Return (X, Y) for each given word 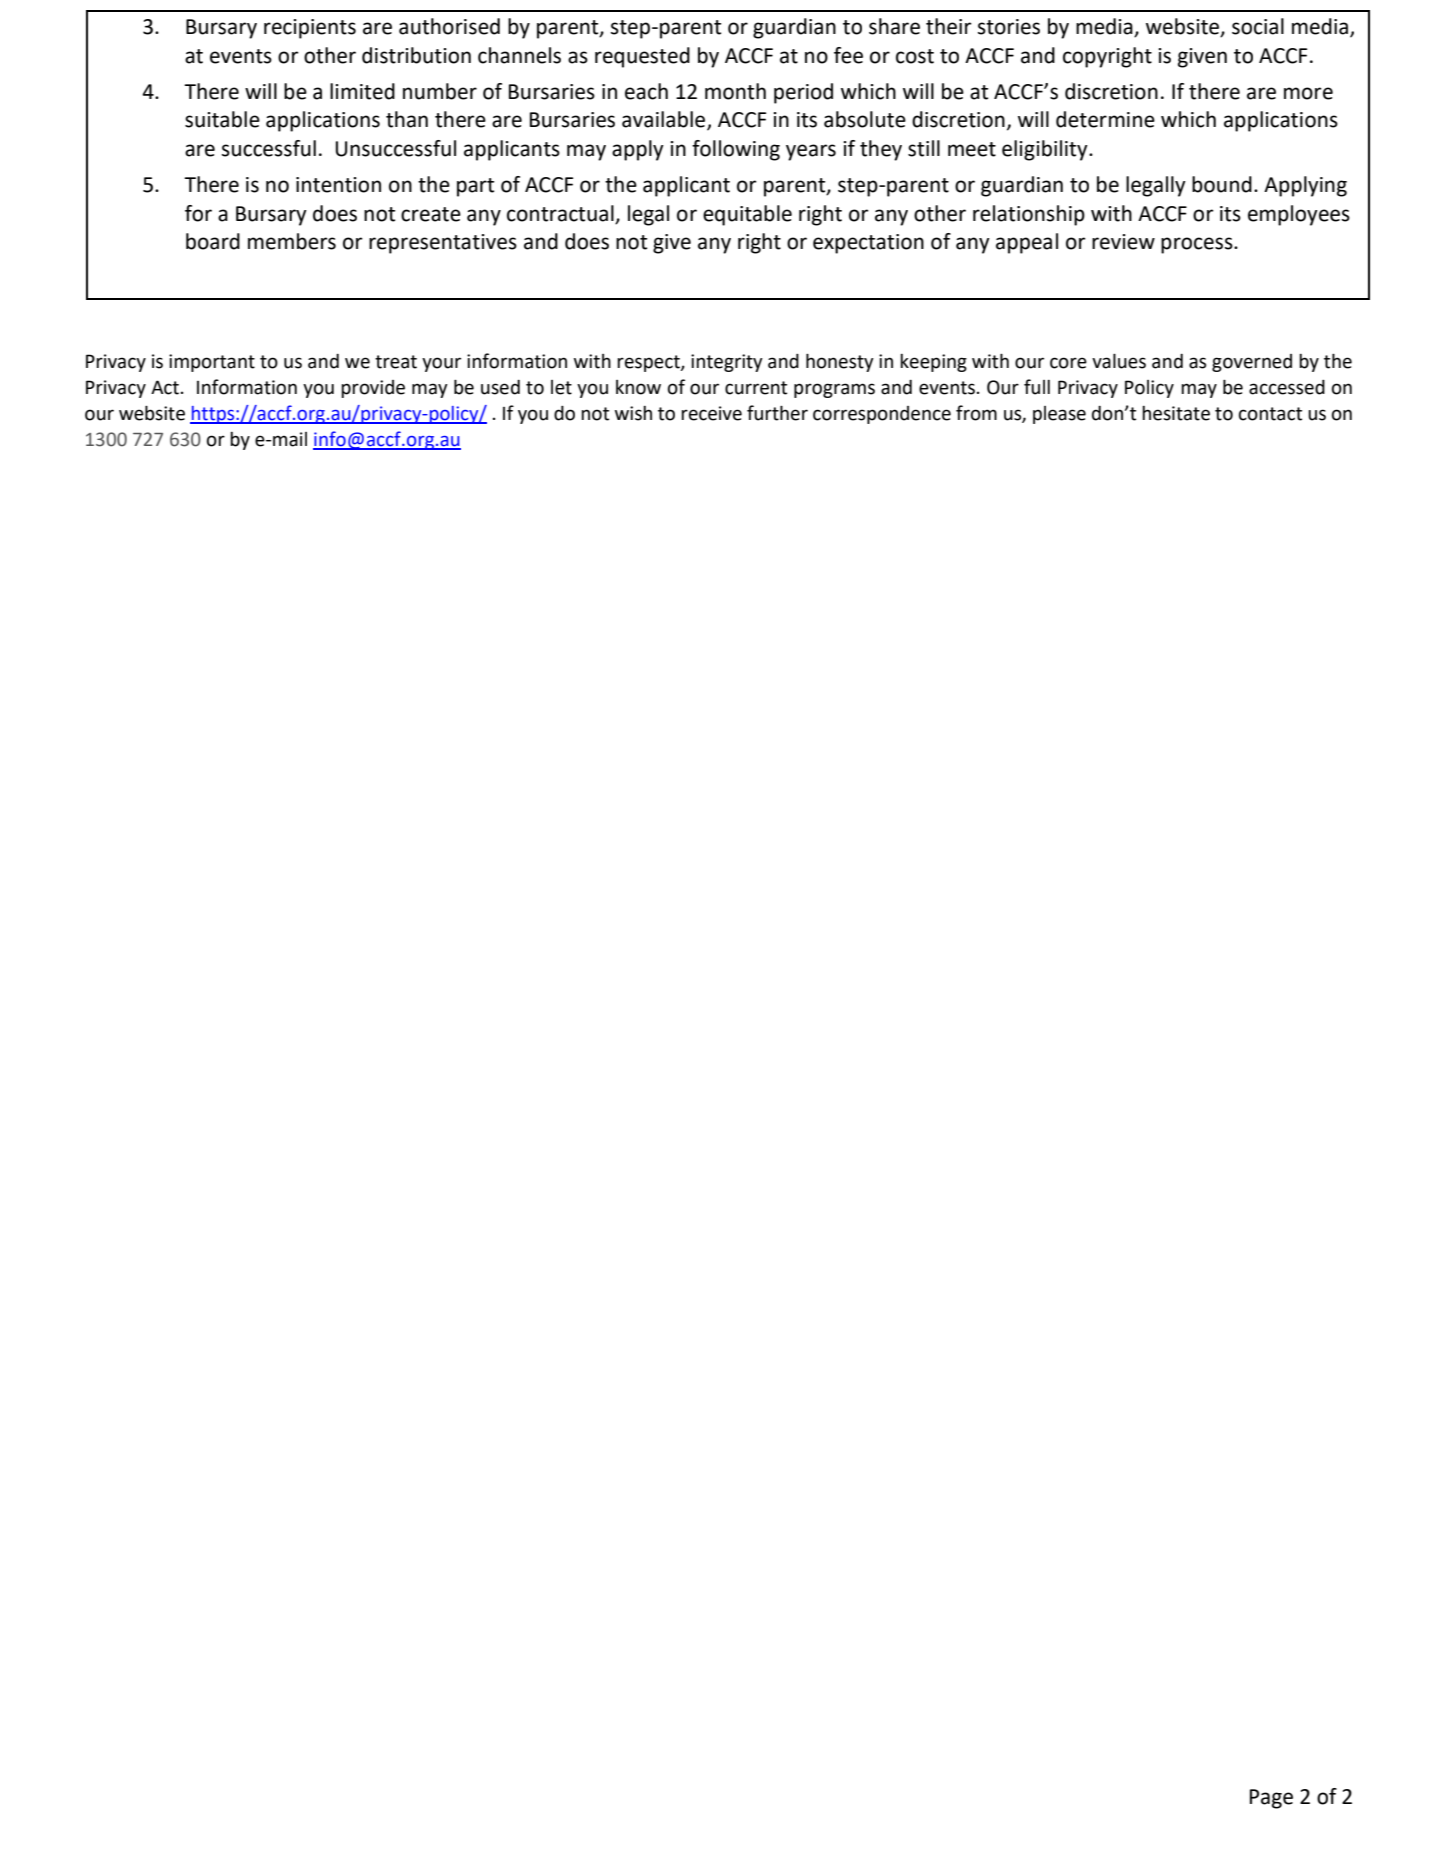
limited (362, 91)
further (777, 413)
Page (1271, 1799)
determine (1105, 119)
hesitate (1176, 413)
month (735, 91)
